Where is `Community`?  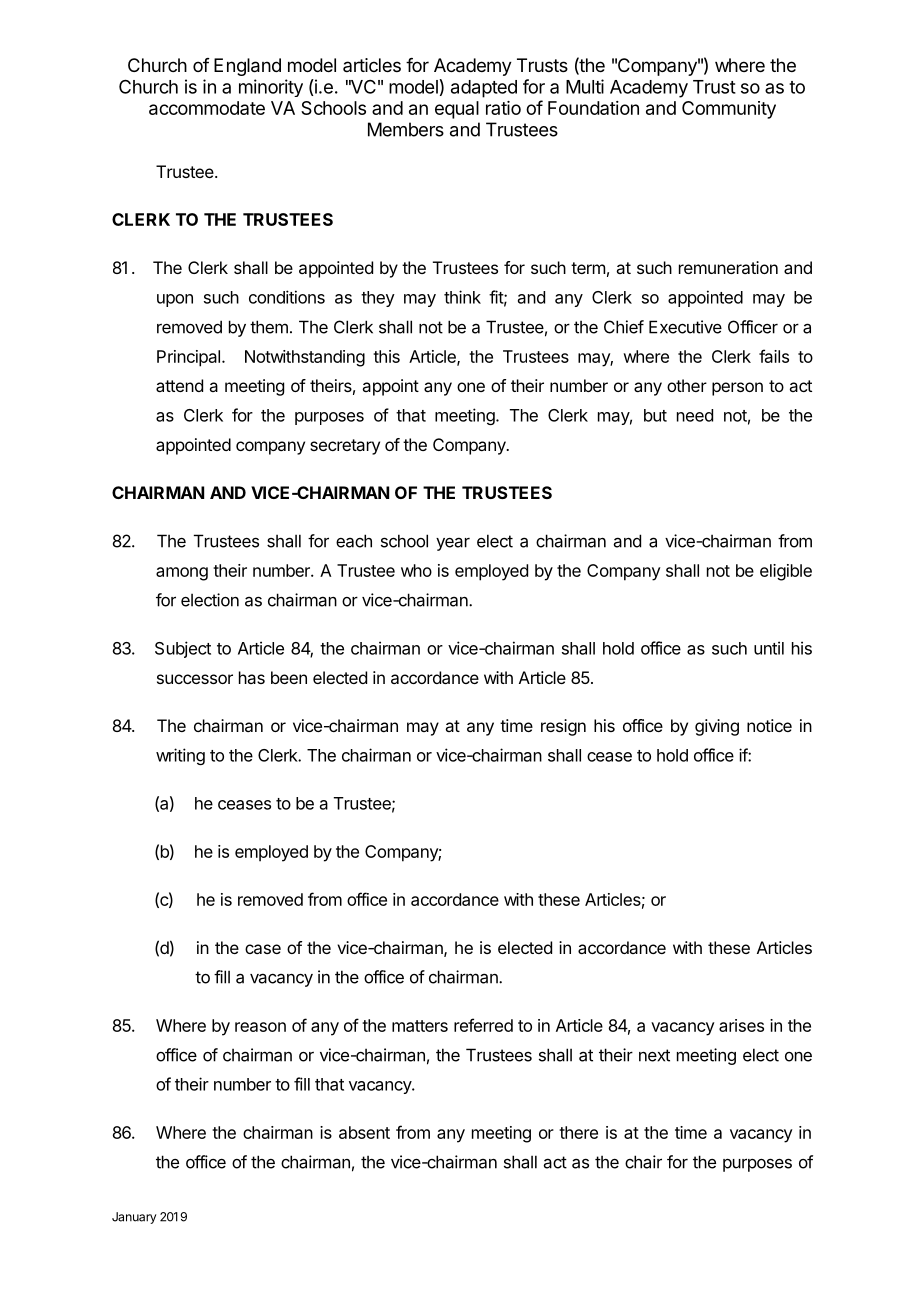 Community is located at coordinates (729, 110).
